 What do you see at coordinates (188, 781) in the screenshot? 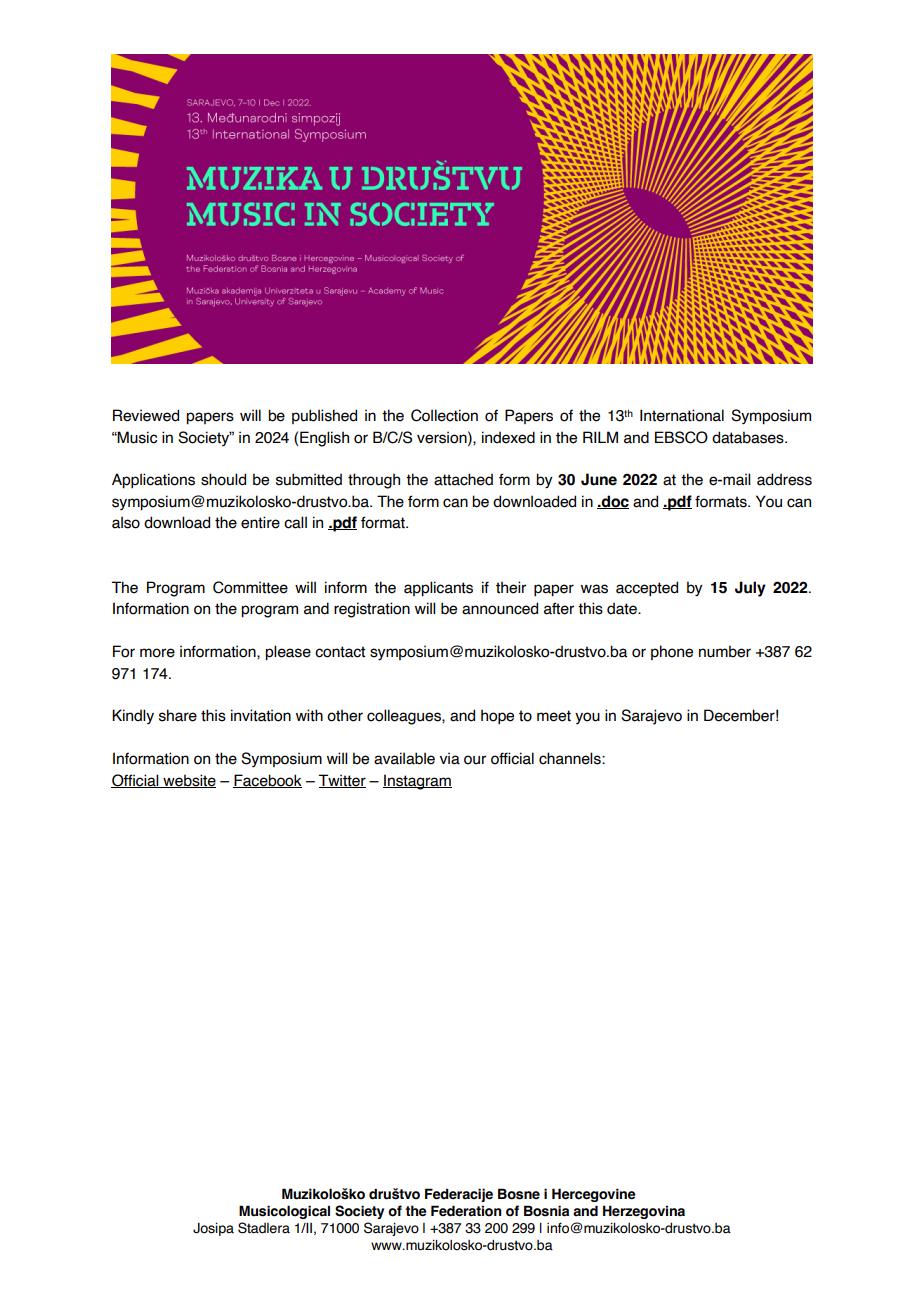
I see `website` at bounding box center [188, 781].
